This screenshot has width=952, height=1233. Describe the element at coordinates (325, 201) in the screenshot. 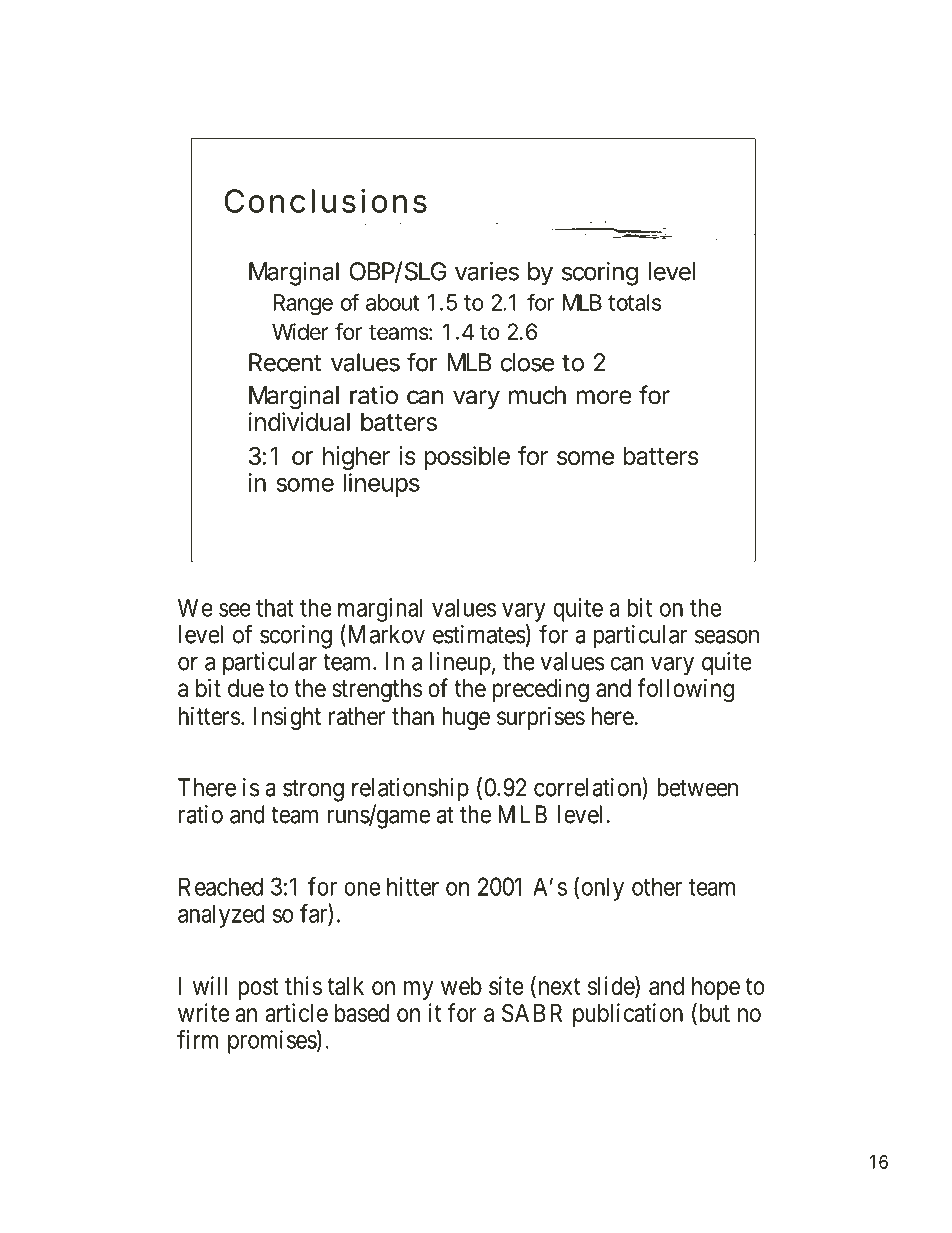

I see `Conclusions` at that location.
